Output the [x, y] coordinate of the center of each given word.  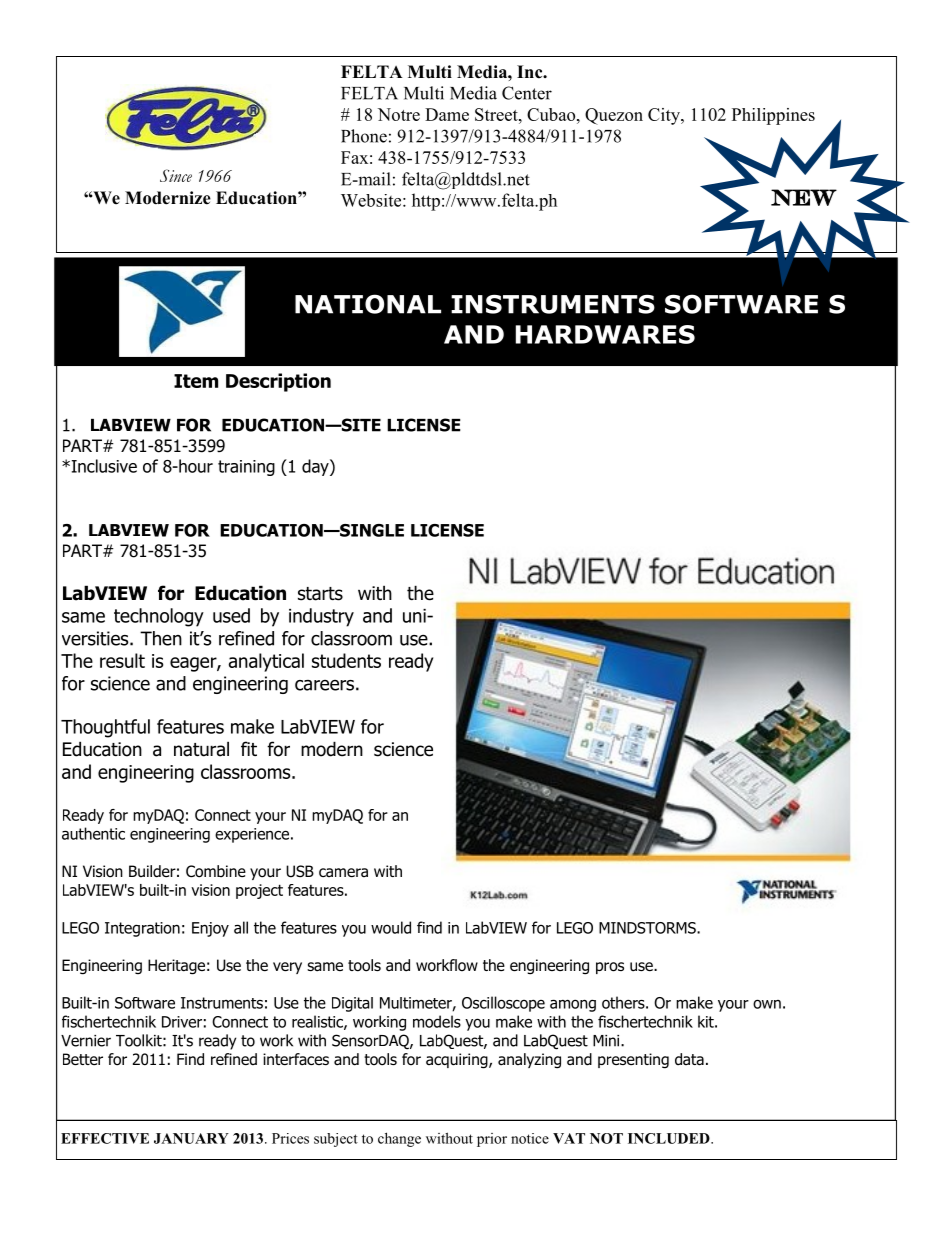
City [665, 116]
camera [343, 872]
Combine [216, 871]
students [346, 660]
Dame [447, 114]
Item [196, 381]
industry [321, 617]
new [804, 197]
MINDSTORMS [648, 928]
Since [176, 175]
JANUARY [191, 1138]
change [399, 1139]
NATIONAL [368, 304]
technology [159, 617]
